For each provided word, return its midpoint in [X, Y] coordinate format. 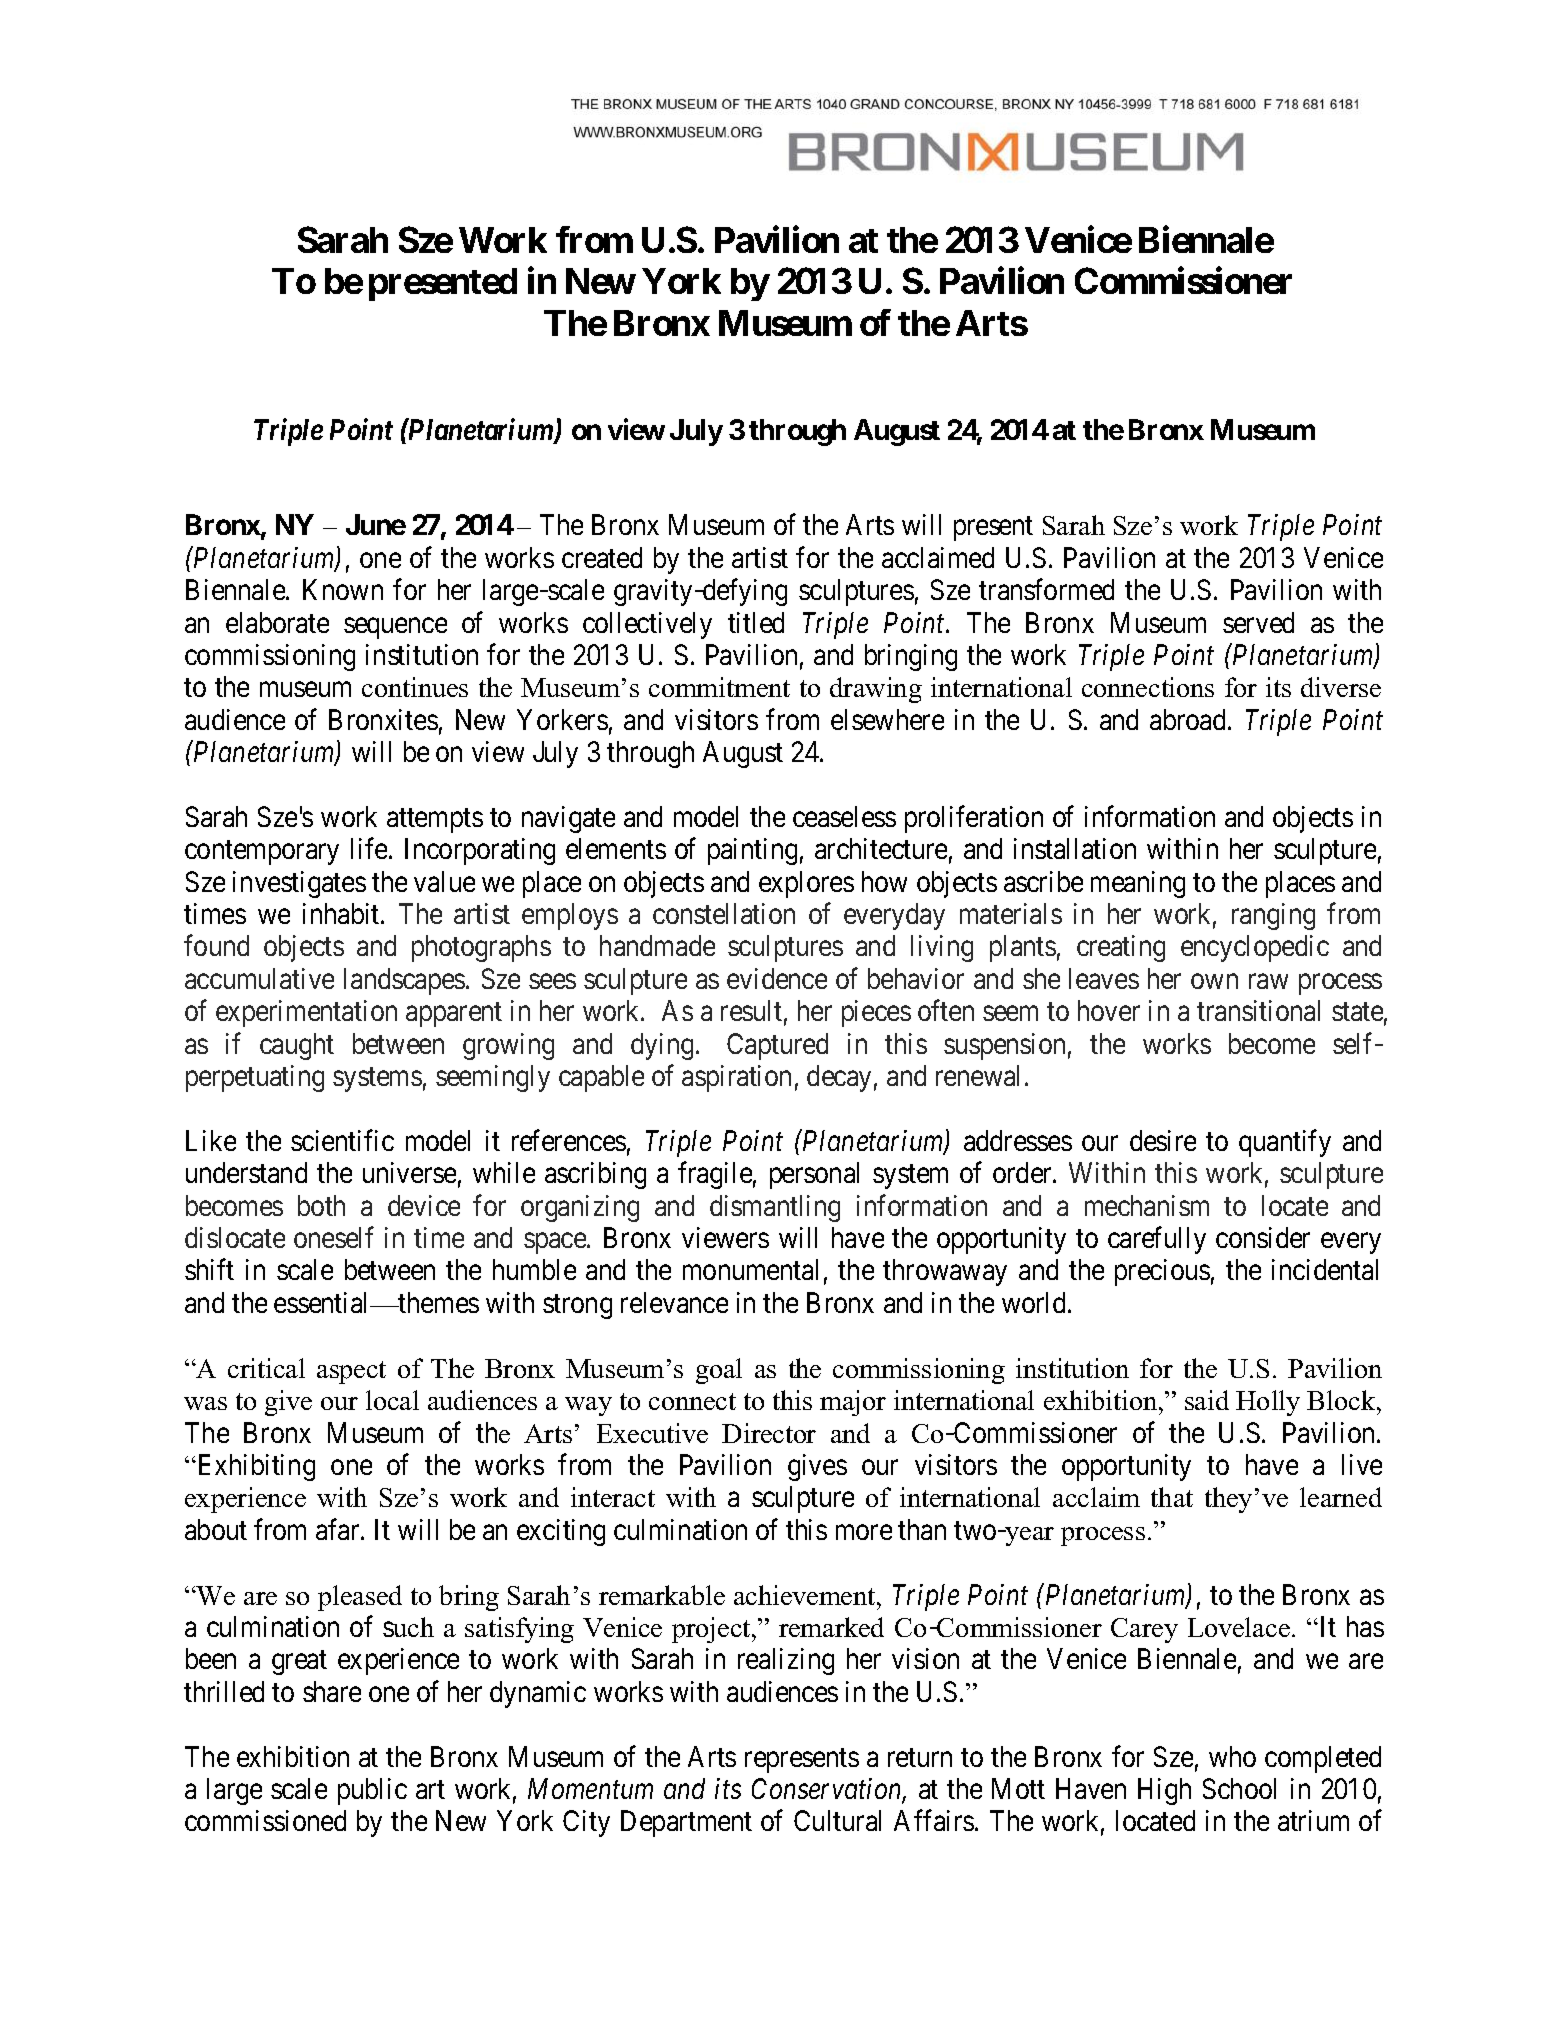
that [1172, 1497]
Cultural [837, 1820]
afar [339, 1529]
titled [756, 622]
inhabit [342, 913]
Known [343, 590]
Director [769, 1433]
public [372, 1791]
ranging [1273, 916]
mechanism [1147, 1205]
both [321, 1205]
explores [806, 884]
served [1258, 622]
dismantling [775, 1208]
